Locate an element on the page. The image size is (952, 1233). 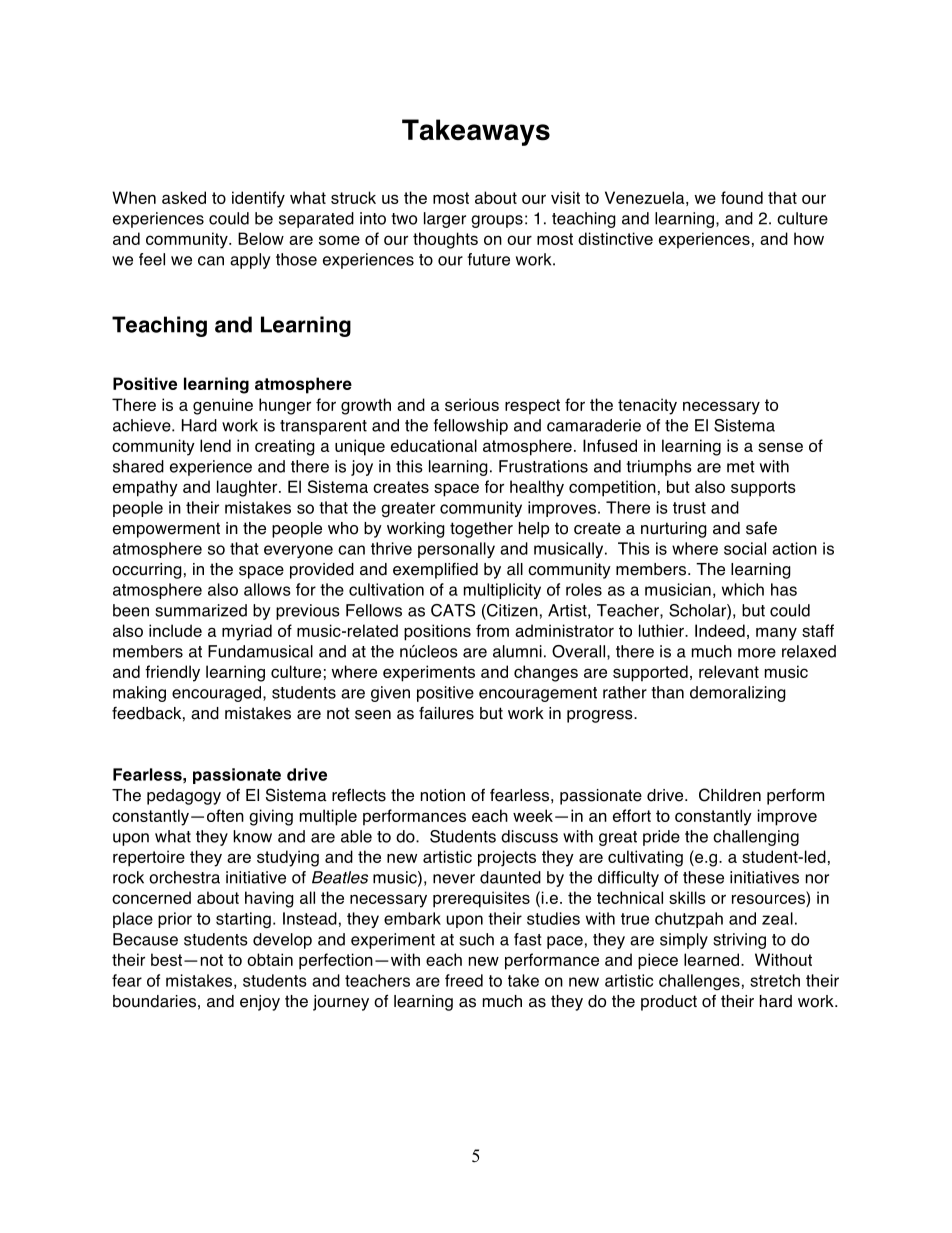
which is located at coordinates (743, 589).
